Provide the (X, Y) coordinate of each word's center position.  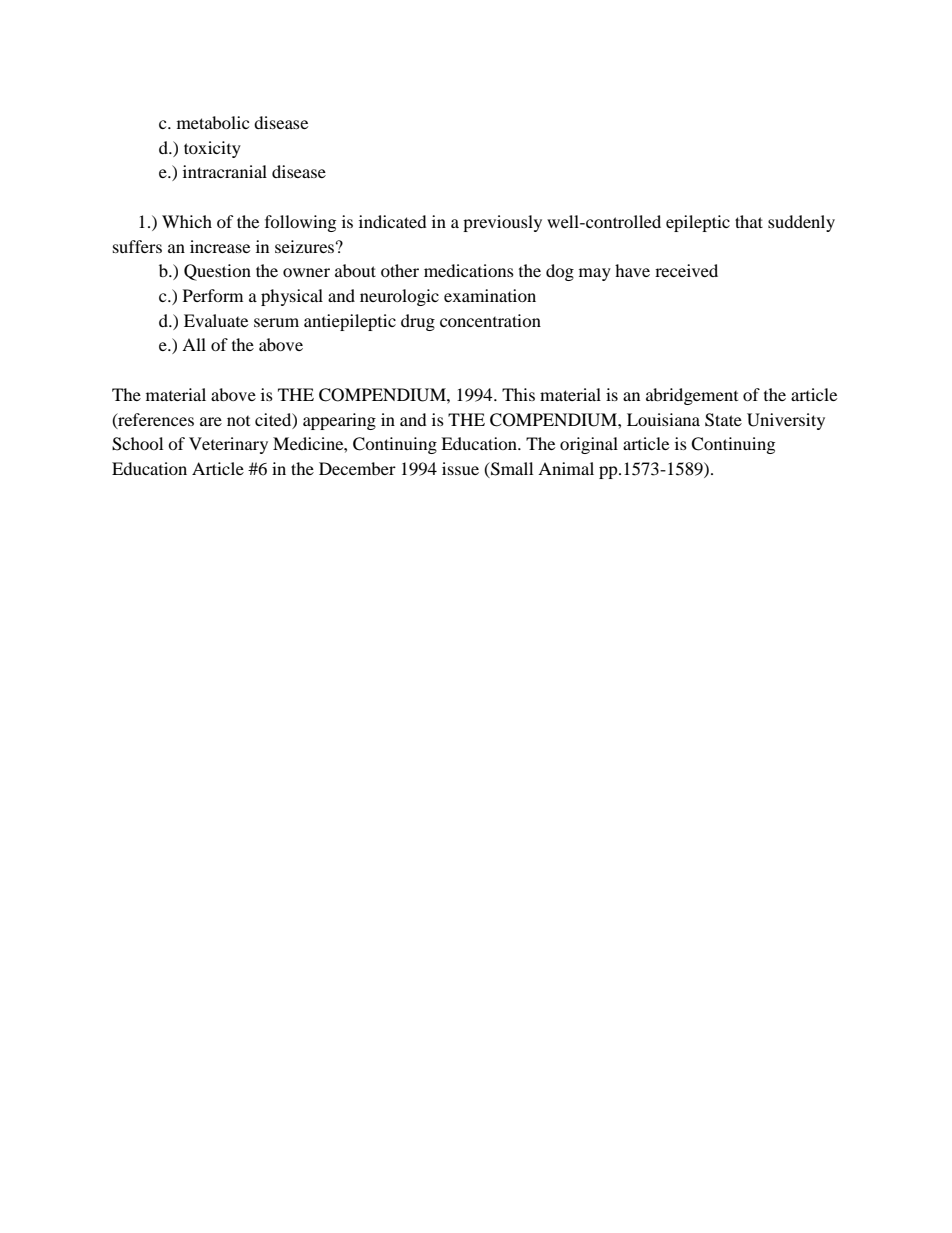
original (589, 445)
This (518, 394)
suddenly (801, 223)
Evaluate (216, 320)
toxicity (212, 149)
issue (460, 468)
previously (502, 223)
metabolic (213, 122)
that (749, 221)
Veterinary (228, 445)
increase (220, 246)
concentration (490, 320)
